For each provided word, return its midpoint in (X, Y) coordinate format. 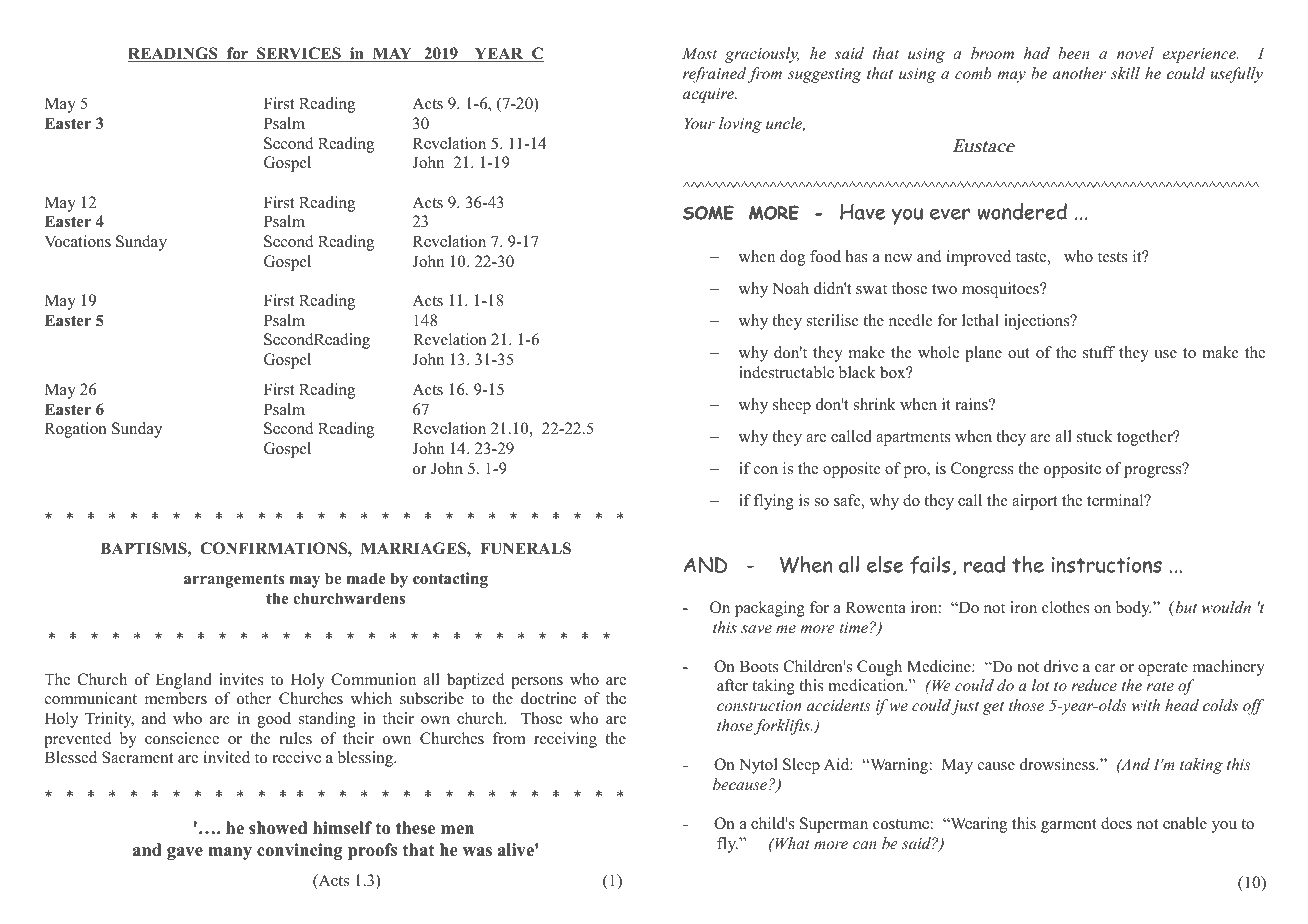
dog (792, 258)
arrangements (234, 580)
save (756, 629)
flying (774, 502)
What (791, 843)
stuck (1095, 436)
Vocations (78, 241)
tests (1113, 257)
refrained (714, 75)
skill (1125, 73)
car (1105, 668)
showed (278, 828)
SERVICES (299, 54)
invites (241, 679)
